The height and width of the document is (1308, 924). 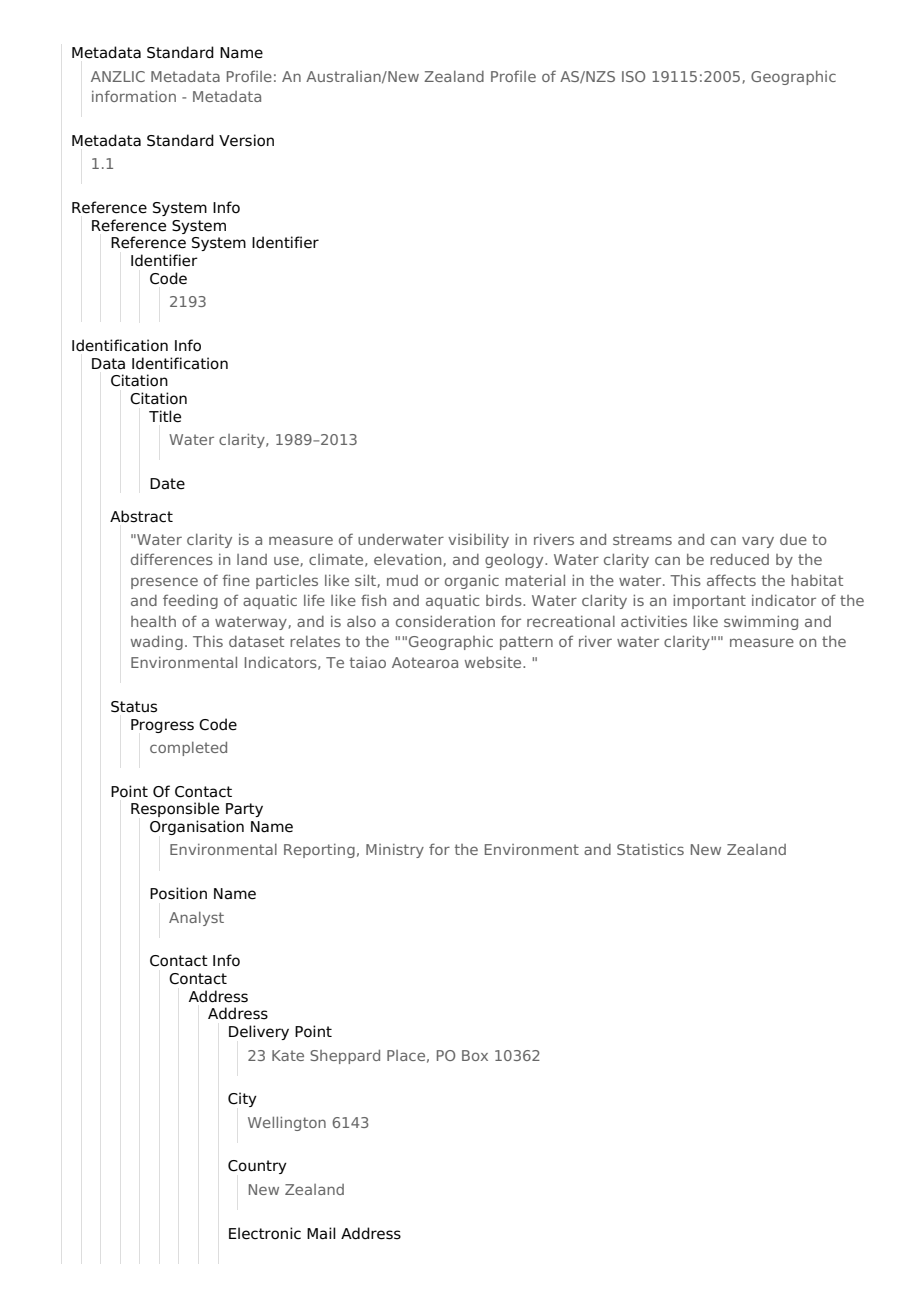 I want to click on swimming, so click(x=761, y=622).
